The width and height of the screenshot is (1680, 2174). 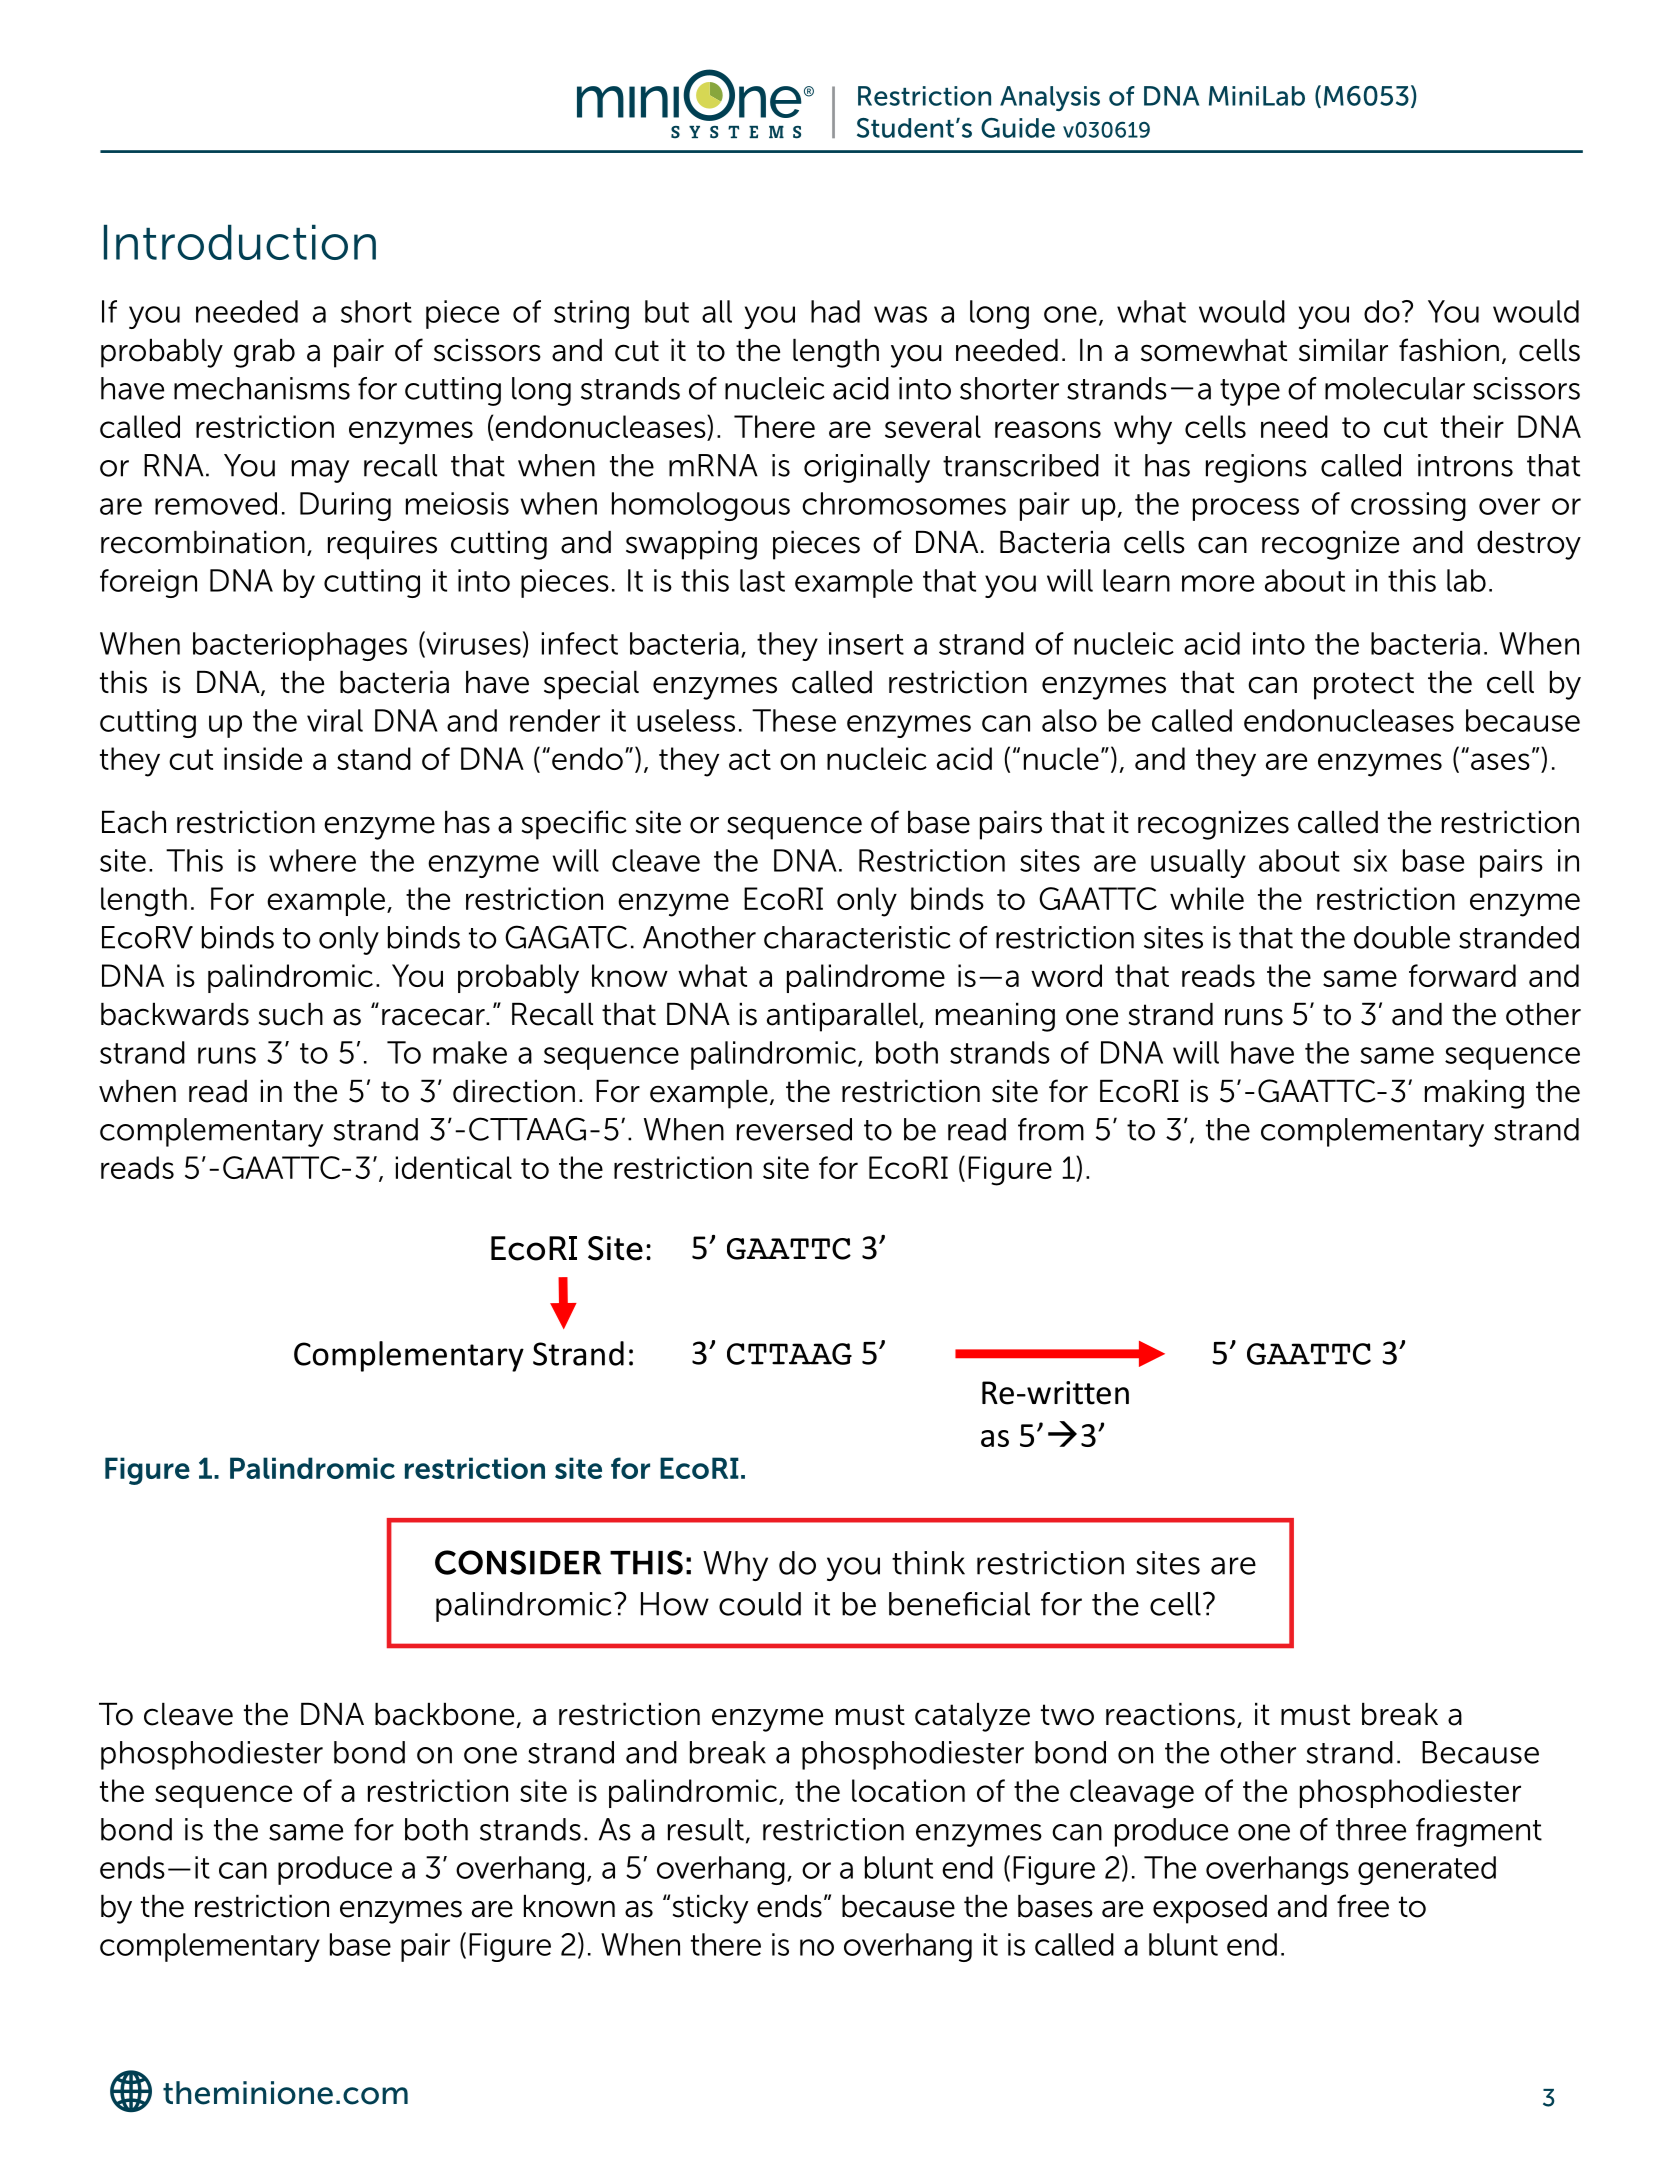 What do you see at coordinates (444, 1714) in the screenshot?
I see `backbone` at bounding box center [444, 1714].
